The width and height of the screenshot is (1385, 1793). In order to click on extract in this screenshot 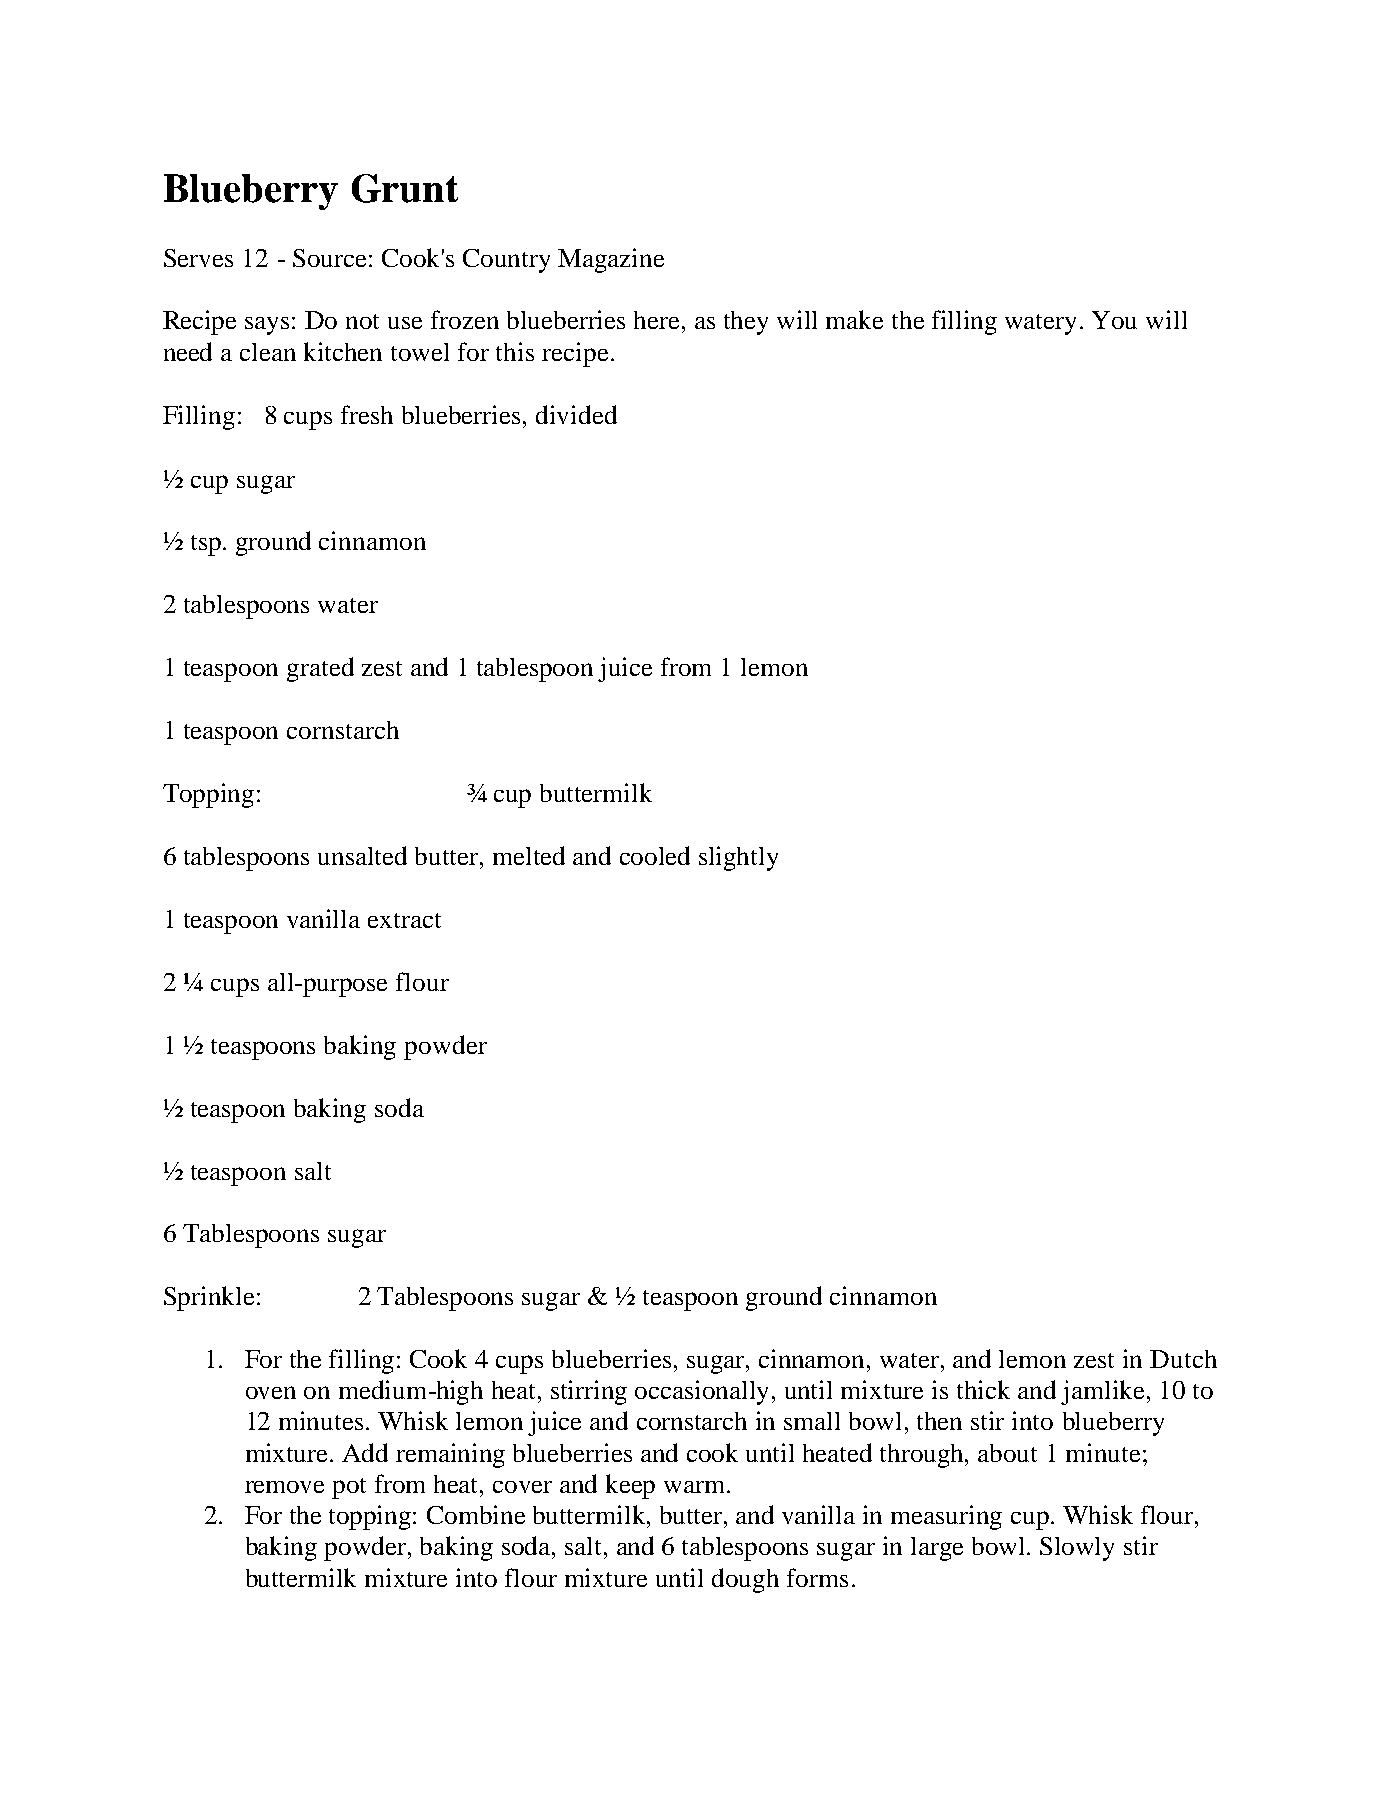, I will do `click(404, 920)`.
